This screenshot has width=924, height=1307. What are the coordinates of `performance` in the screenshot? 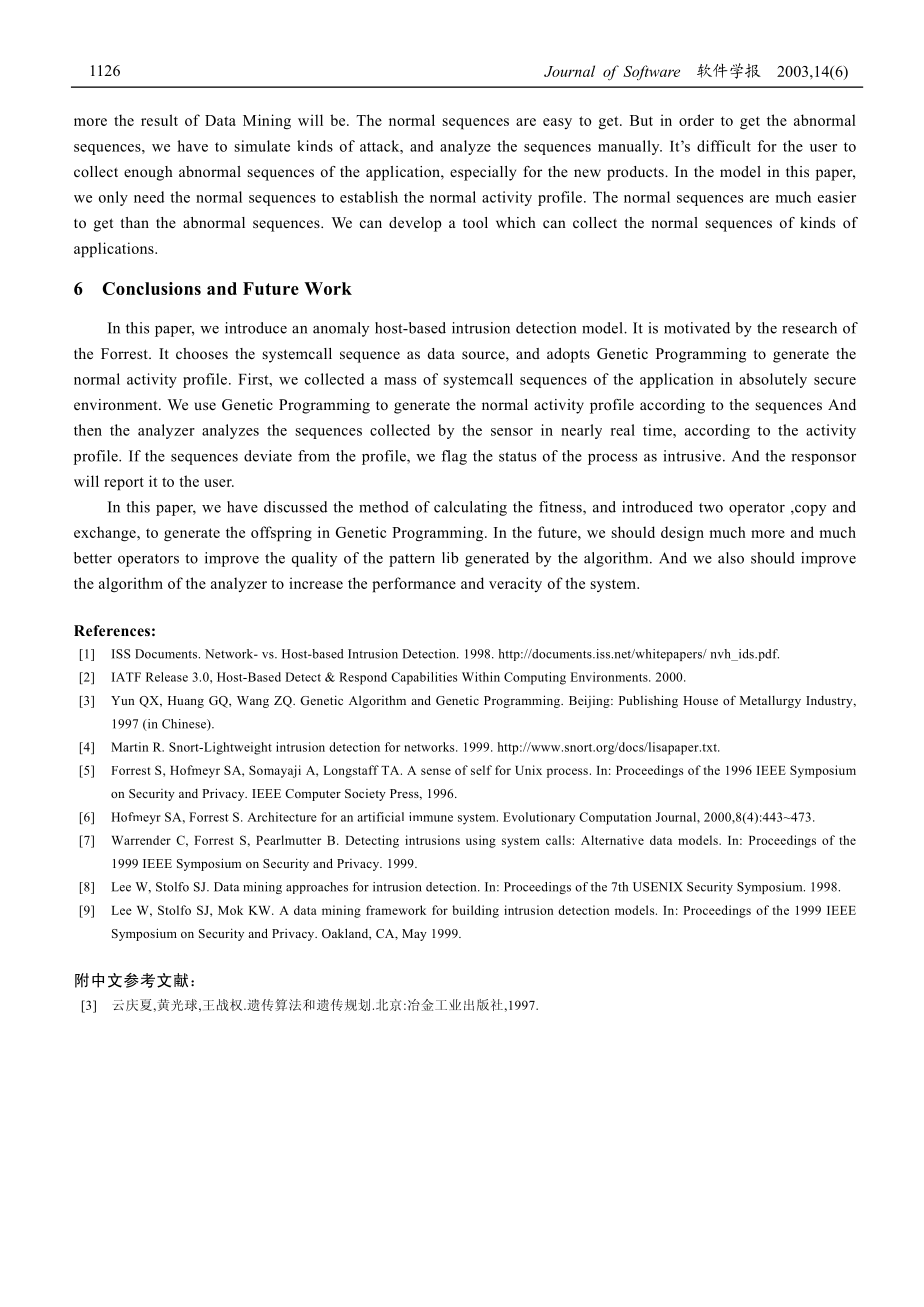 It's located at (414, 585).
